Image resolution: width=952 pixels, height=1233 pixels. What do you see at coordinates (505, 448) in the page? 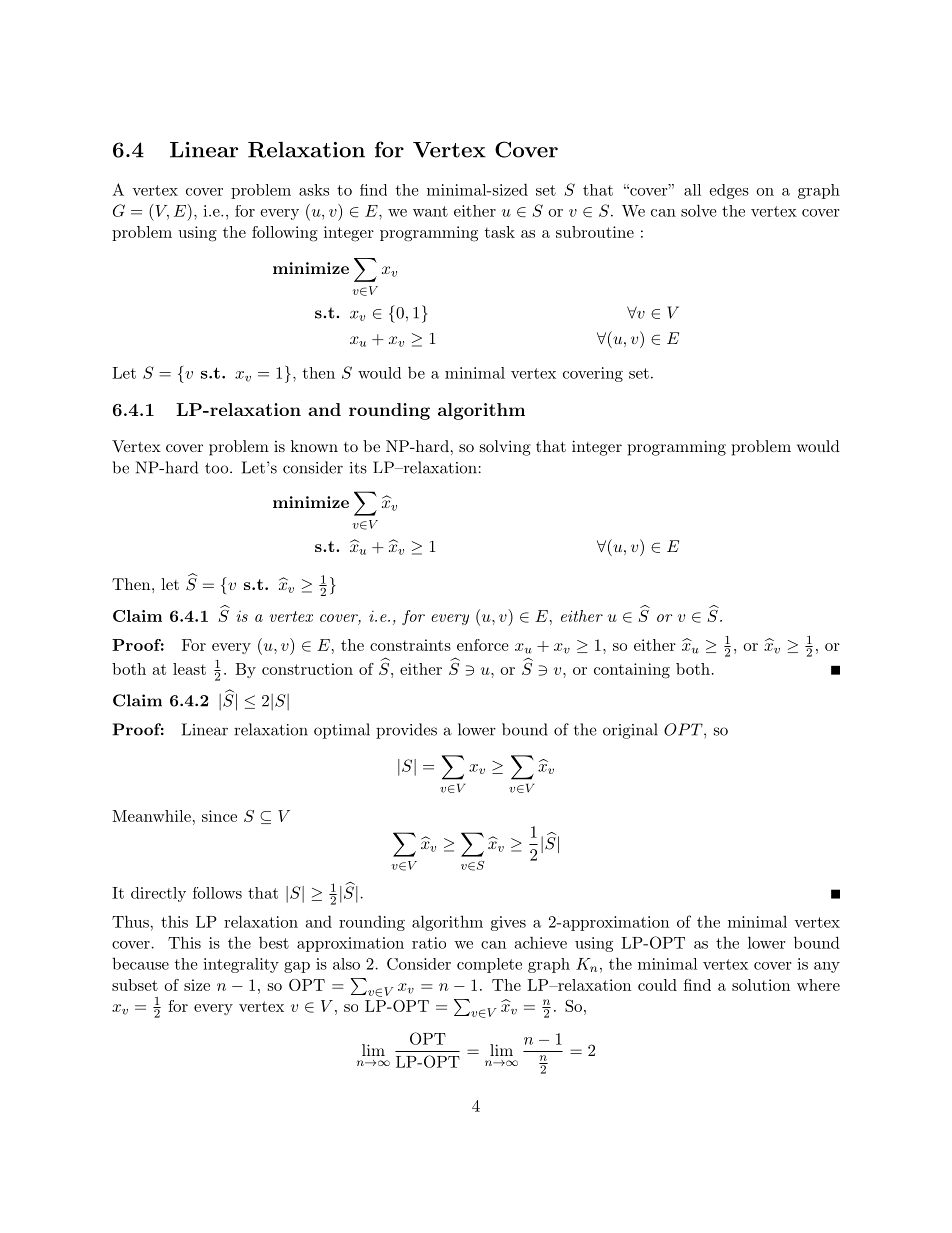
I see `solving` at bounding box center [505, 448].
